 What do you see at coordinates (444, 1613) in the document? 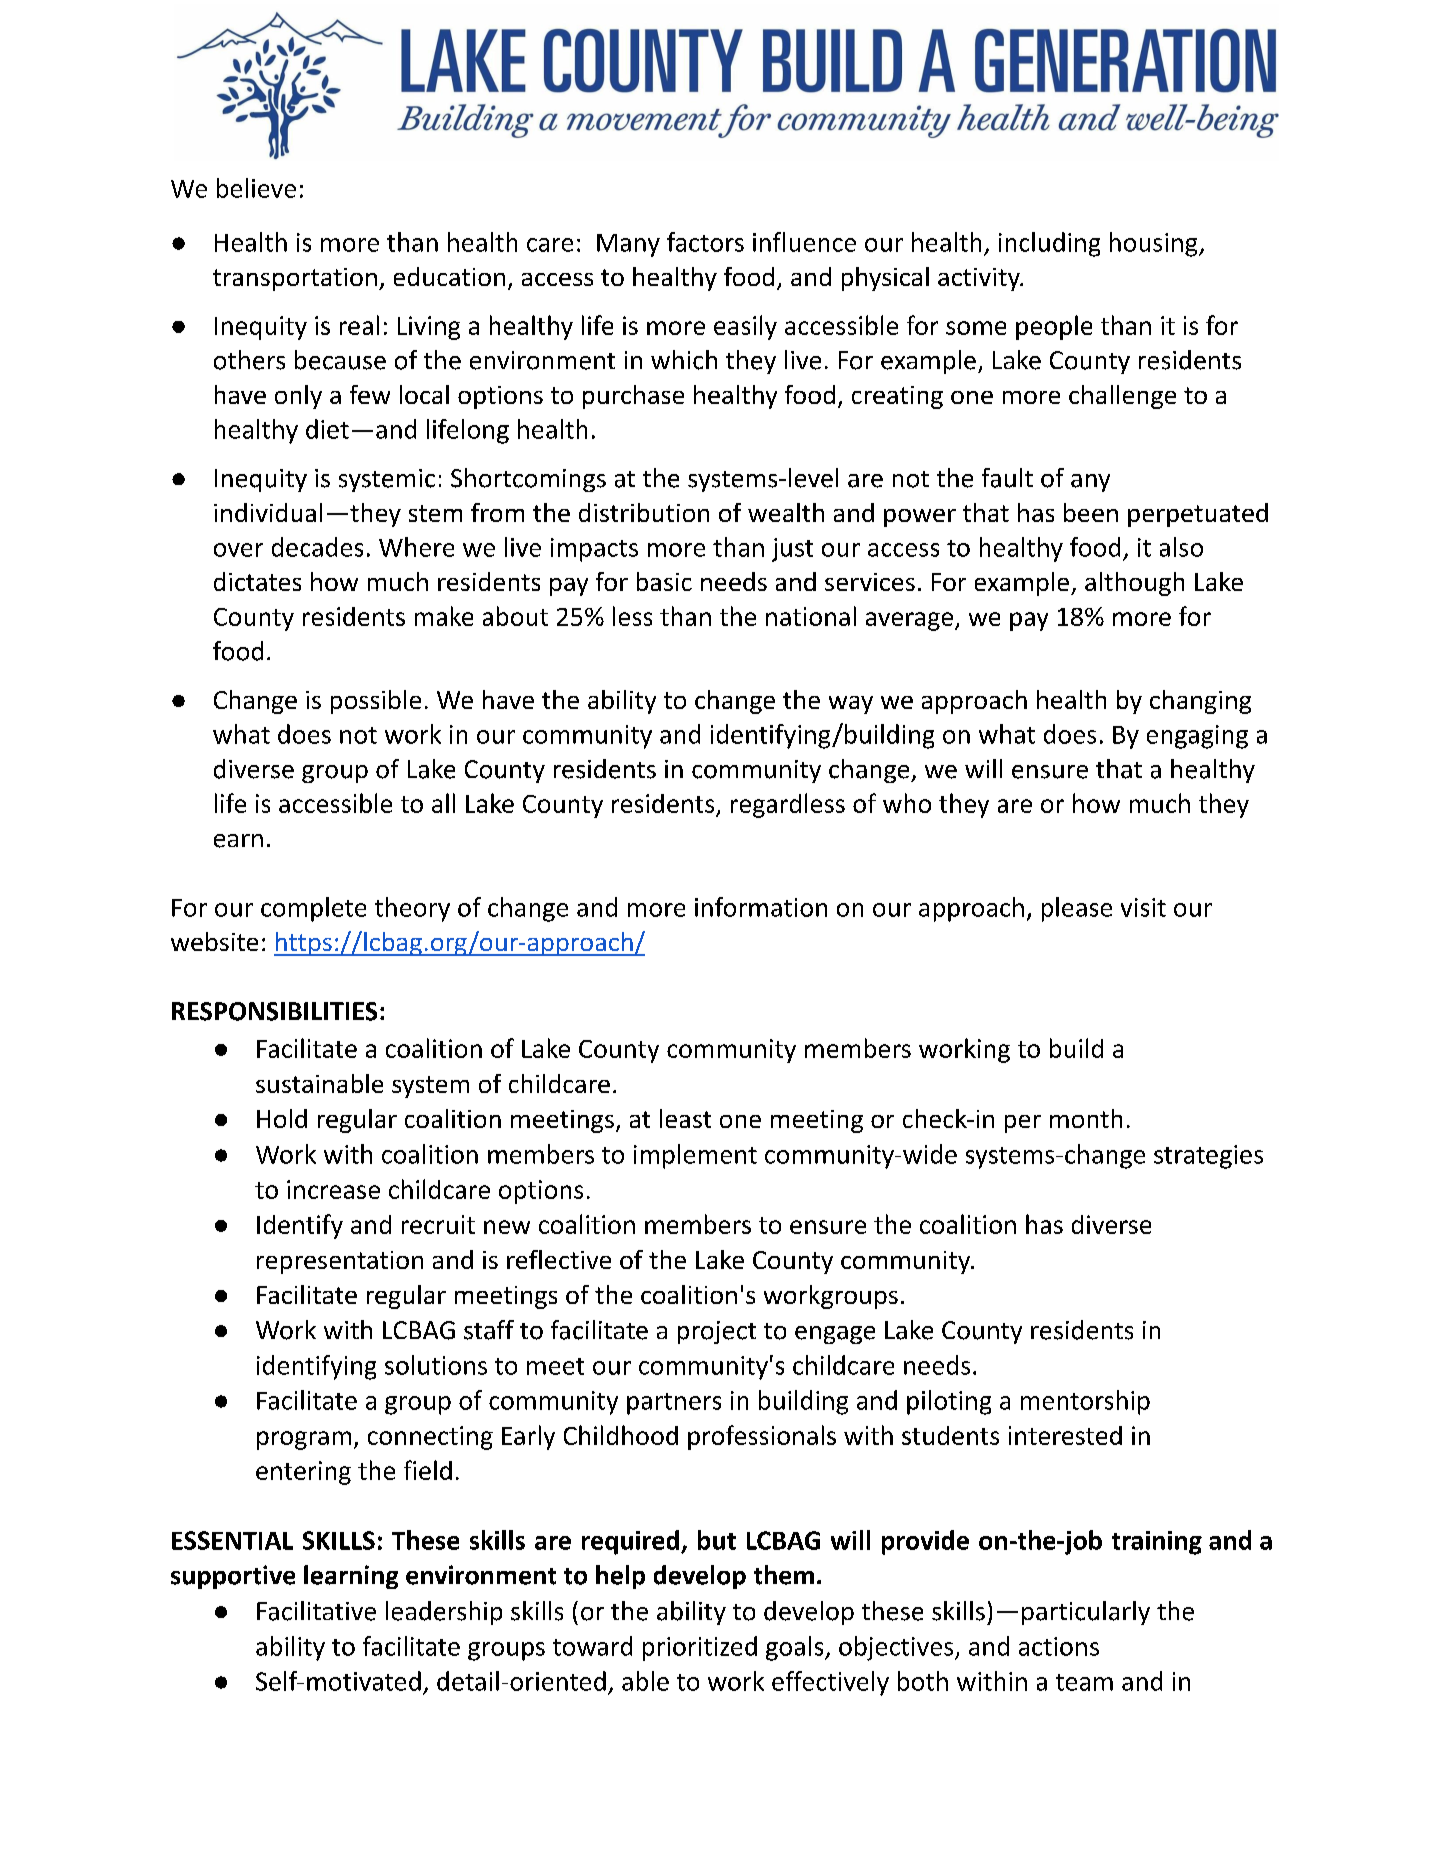
I see `leadership` at bounding box center [444, 1613].
